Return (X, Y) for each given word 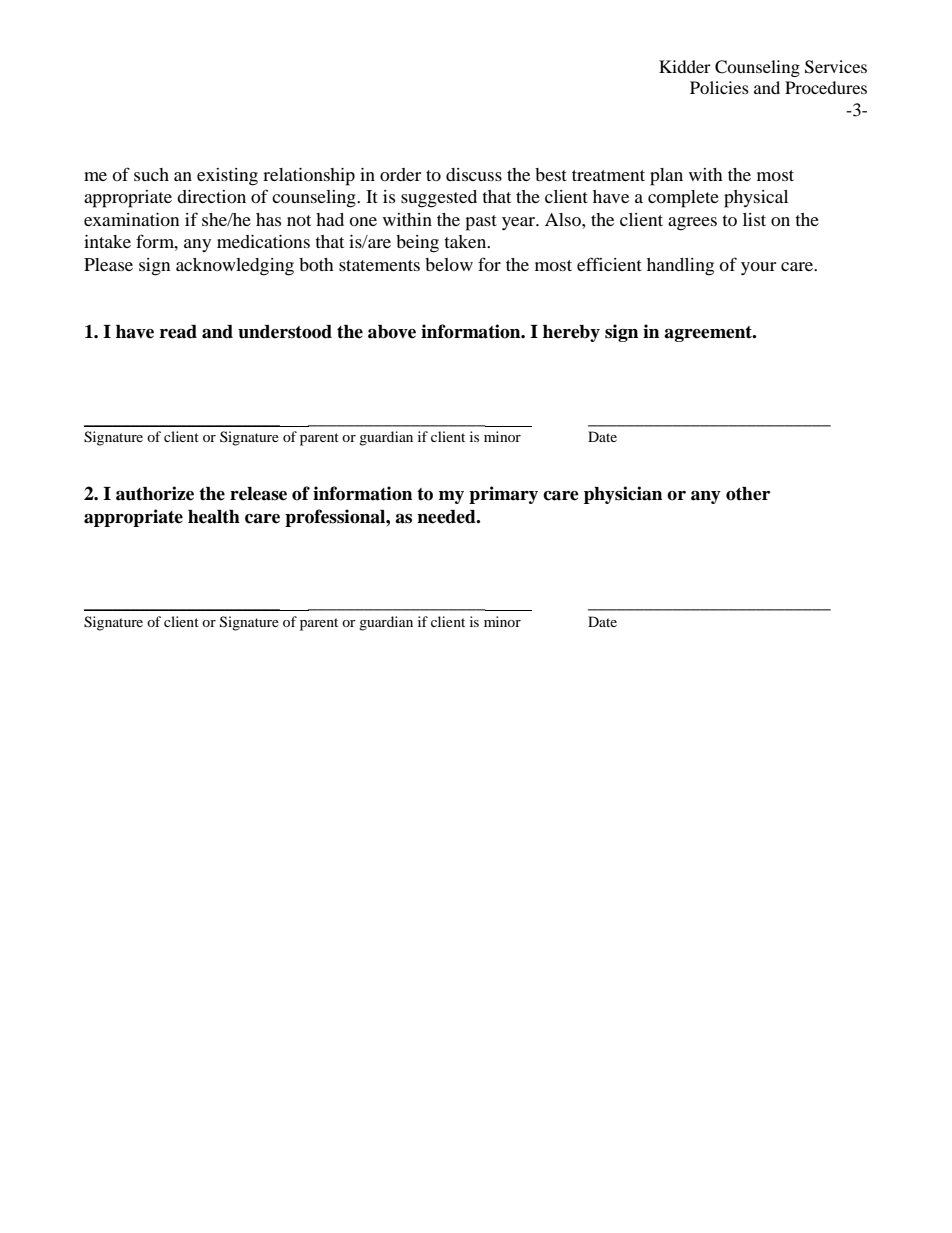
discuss (474, 174)
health (214, 517)
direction (211, 196)
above (392, 332)
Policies (719, 87)
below (449, 264)
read (178, 332)
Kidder (685, 66)
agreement (709, 334)
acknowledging (235, 267)
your (758, 268)
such (151, 174)
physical (756, 199)
